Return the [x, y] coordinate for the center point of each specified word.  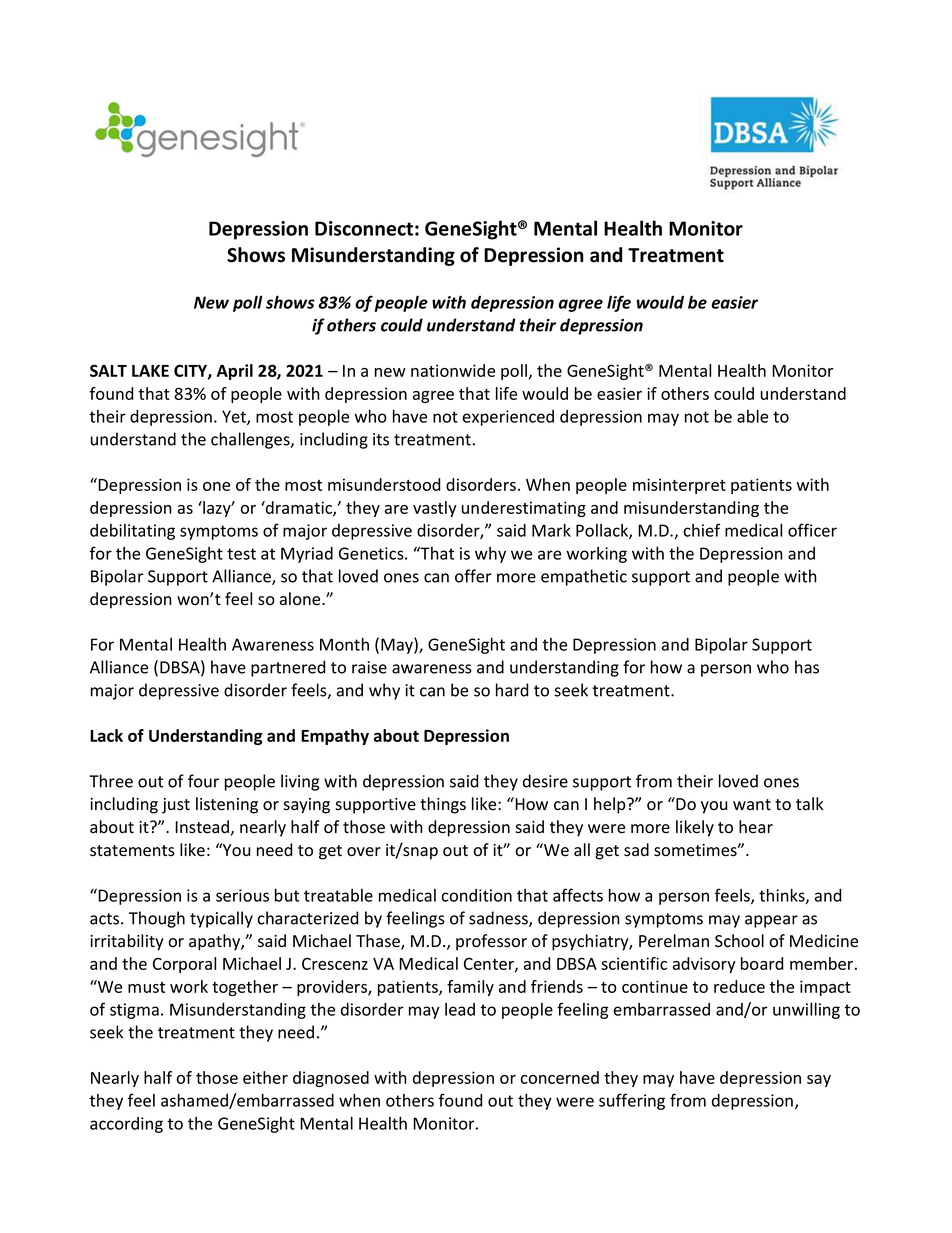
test [241, 554]
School [739, 941]
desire [545, 781]
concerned [560, 1077]
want [752, 804]
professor [491, 942]
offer [473, 576]
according [126, 1125]
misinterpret [679, 486]
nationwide [453, 370]
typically [221, 919]
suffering [632, 1101]
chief [702, 530]
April [235, 372]
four [203, 781]
